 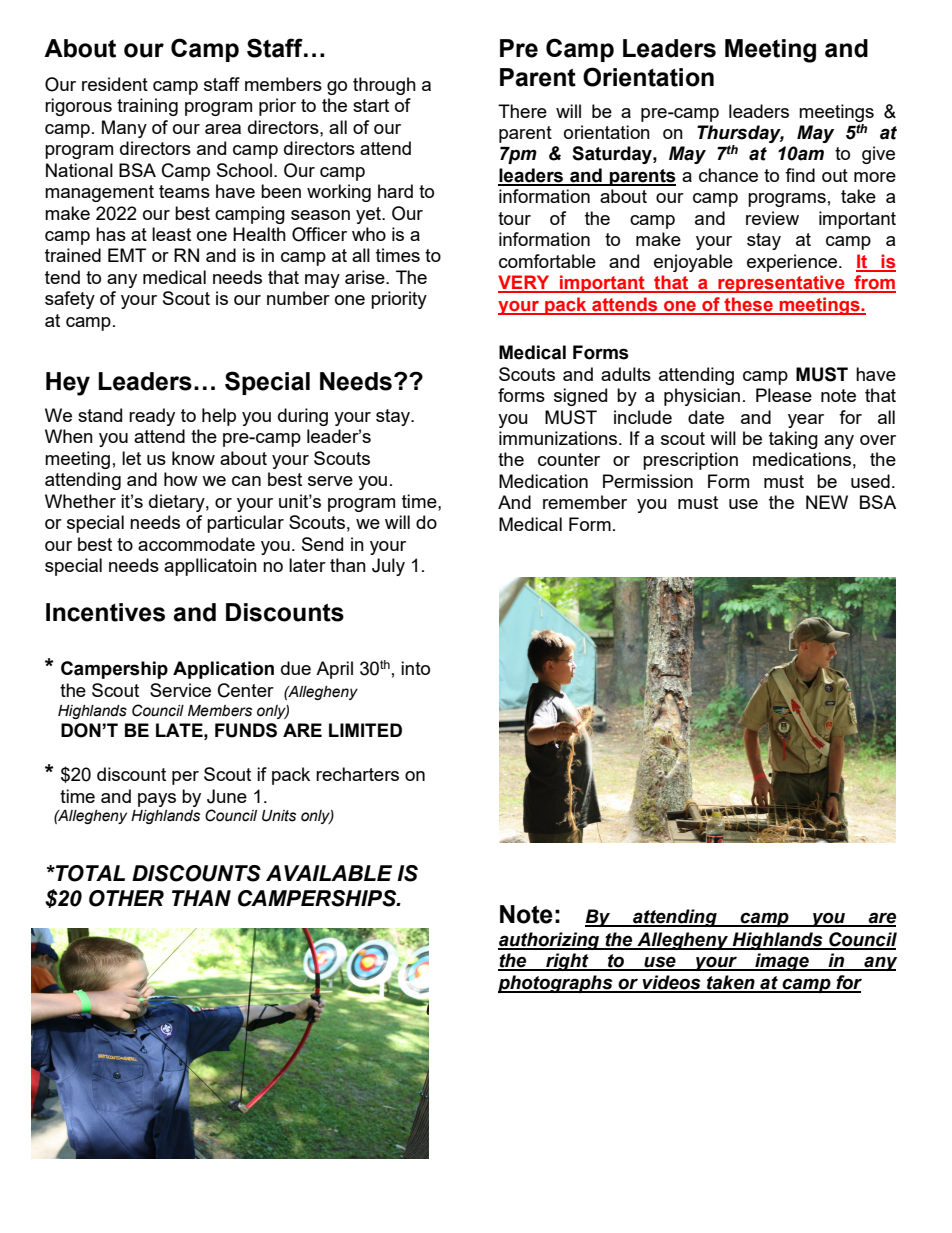 What do you see at coordinates (415, 668) in the screenshot?
I see `into` at bounding box center [415, 668].
